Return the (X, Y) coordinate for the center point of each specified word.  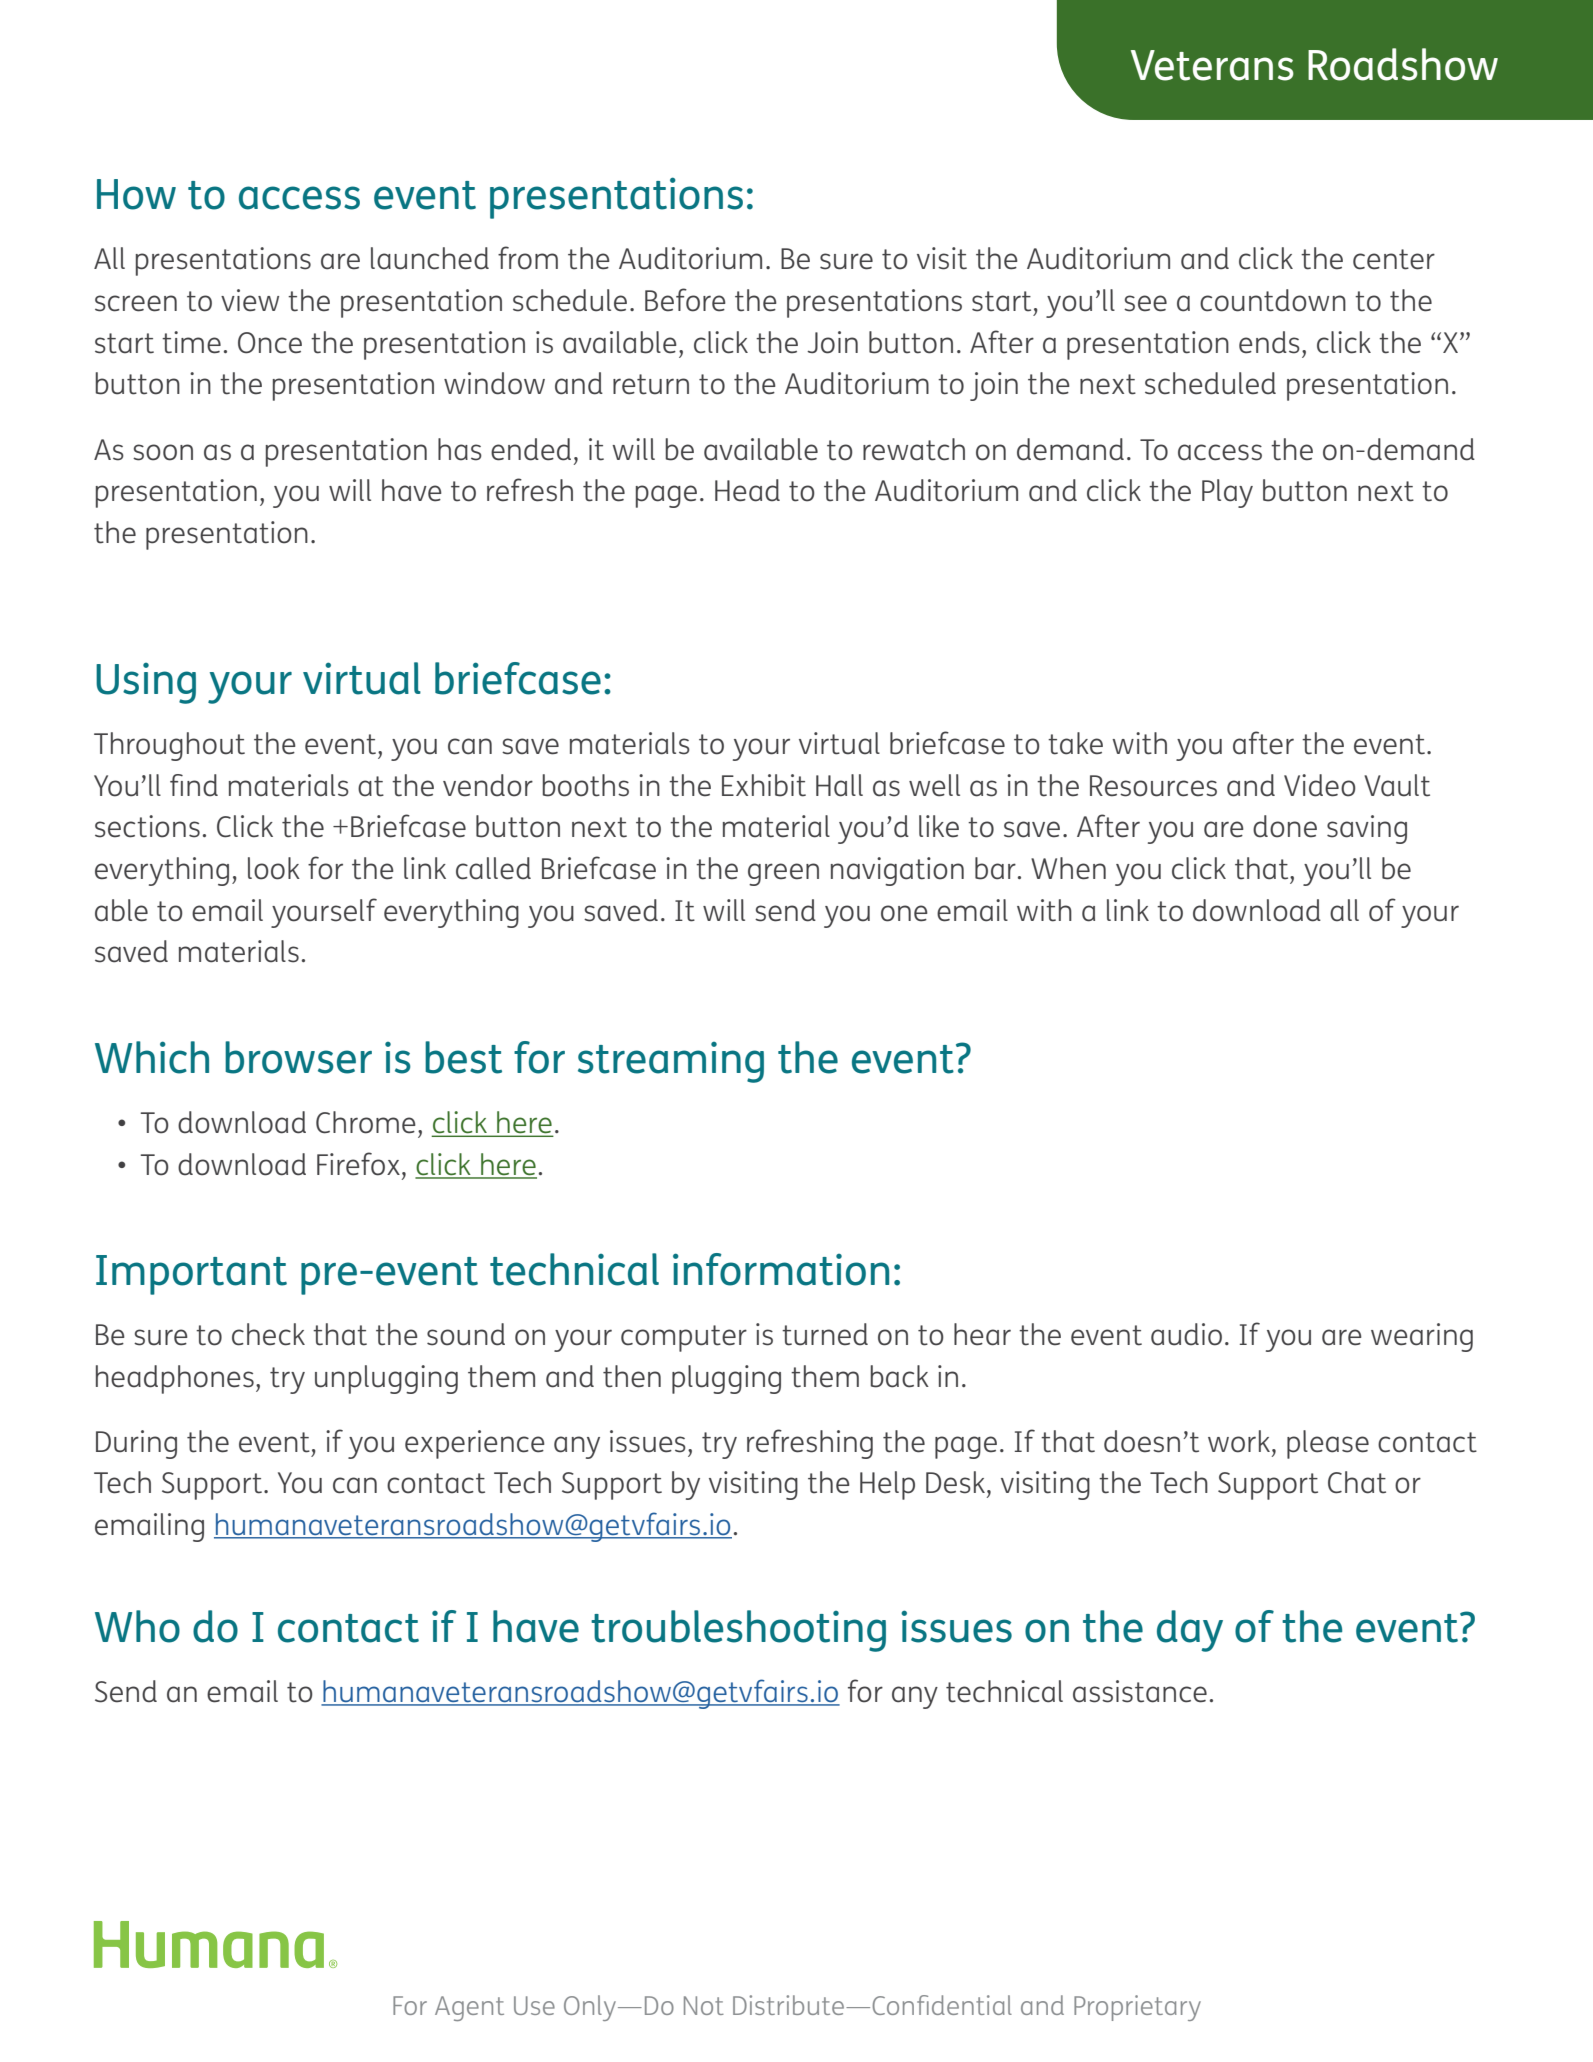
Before (685, 300)
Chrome (366, 1122)
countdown (1273, 300)
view (250, 300)
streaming (671, 1062)
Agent (469, 2008)
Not (704, 2005)
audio (1186, 1334)
